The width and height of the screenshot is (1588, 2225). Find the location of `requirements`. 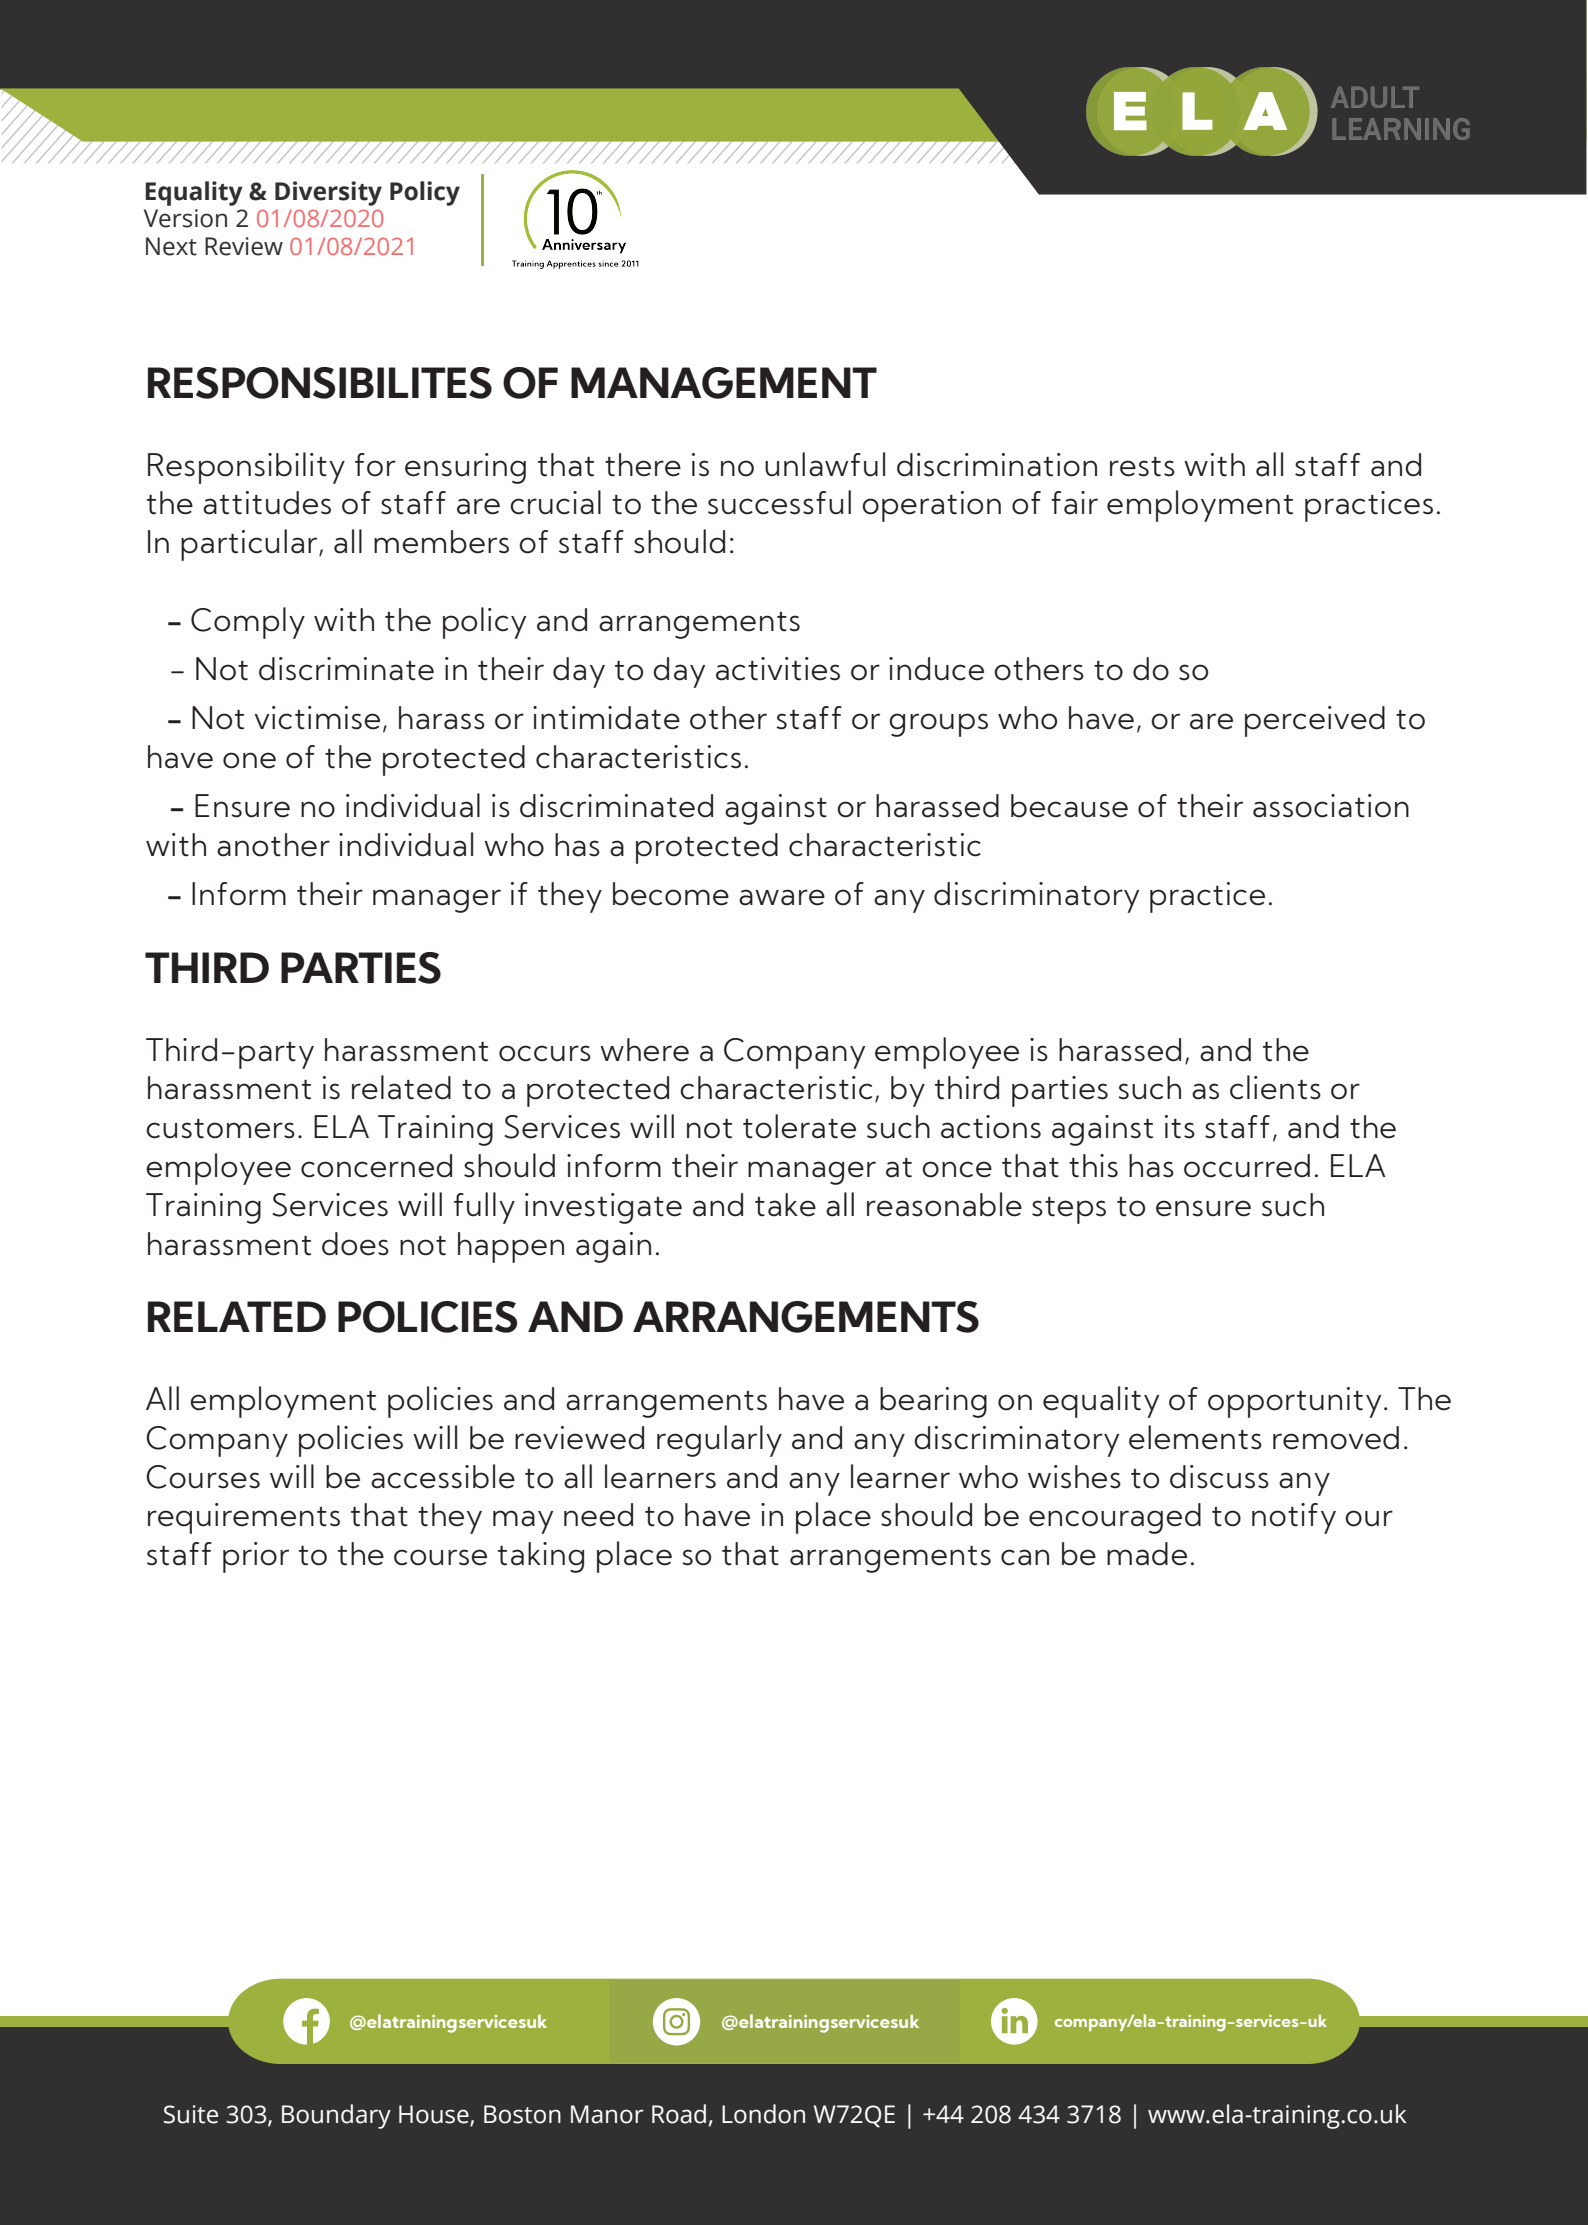

requirements is located at coordinates (244, 1518).
